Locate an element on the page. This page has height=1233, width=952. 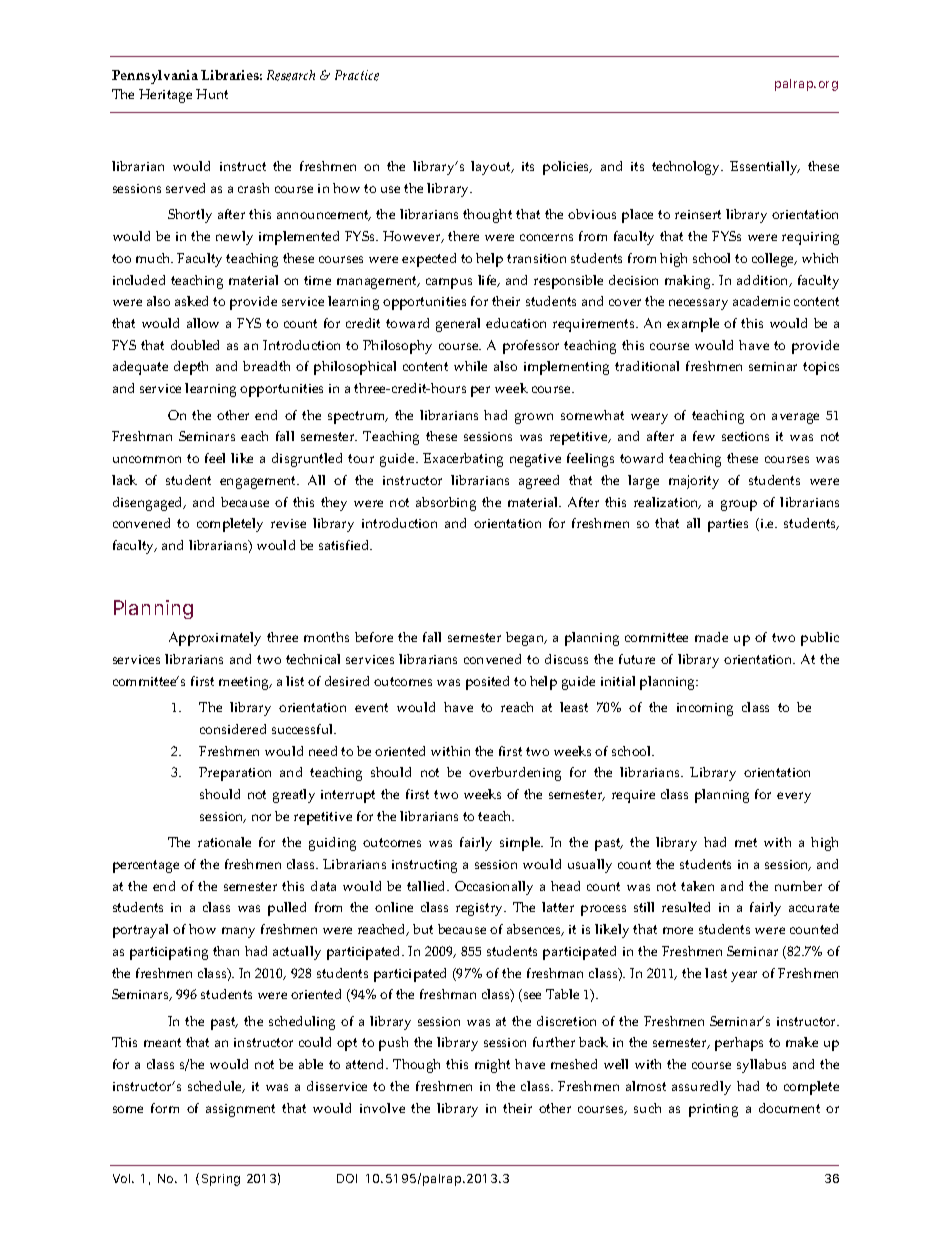
met is located at coordinates (746, 842).
